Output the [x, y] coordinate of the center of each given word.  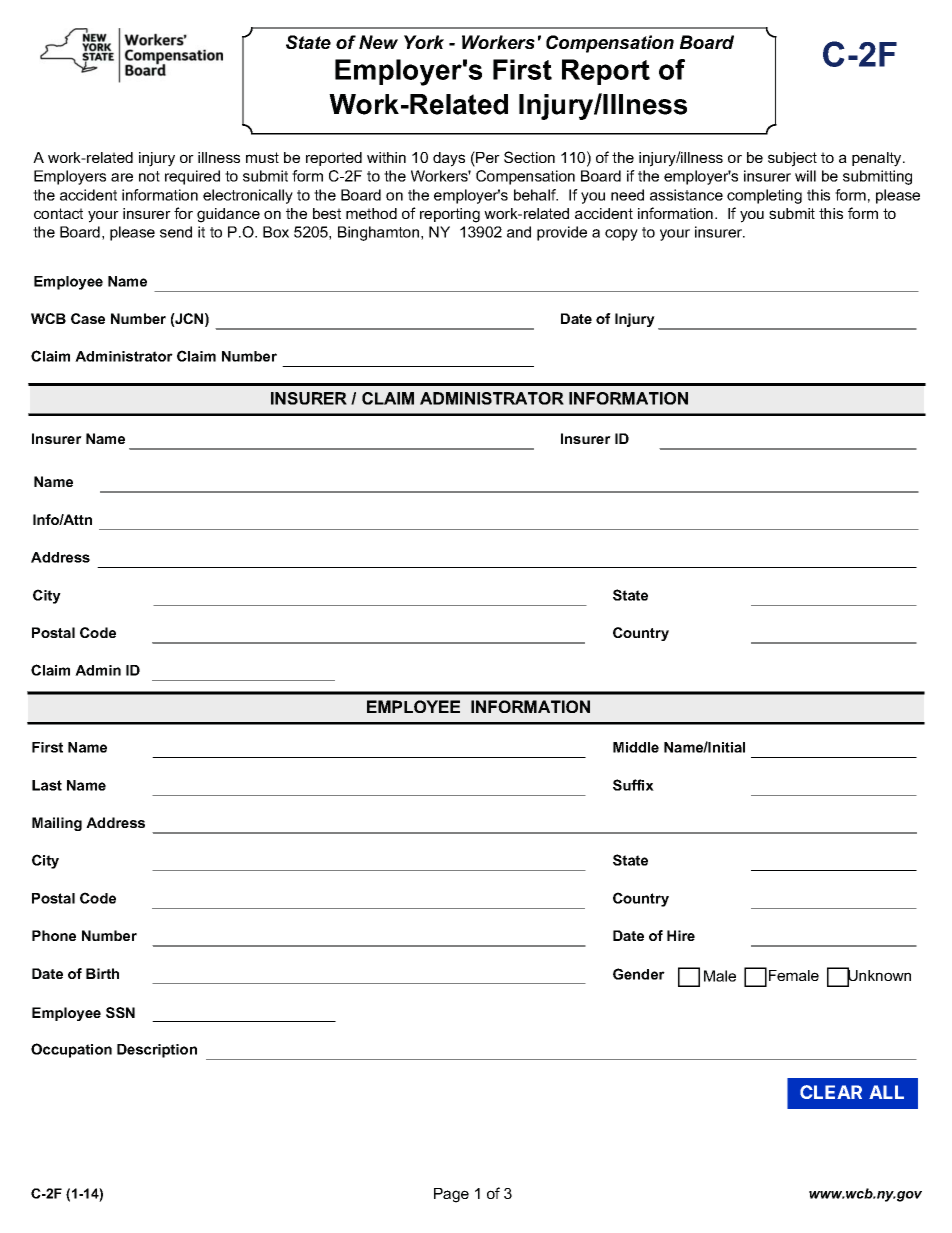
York [424, 42]
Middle [636, 747]
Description [157, 1051]
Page [451, 1195]
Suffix [633, 785]
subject [792, 159]
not [149, 176]
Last [47, 785]
